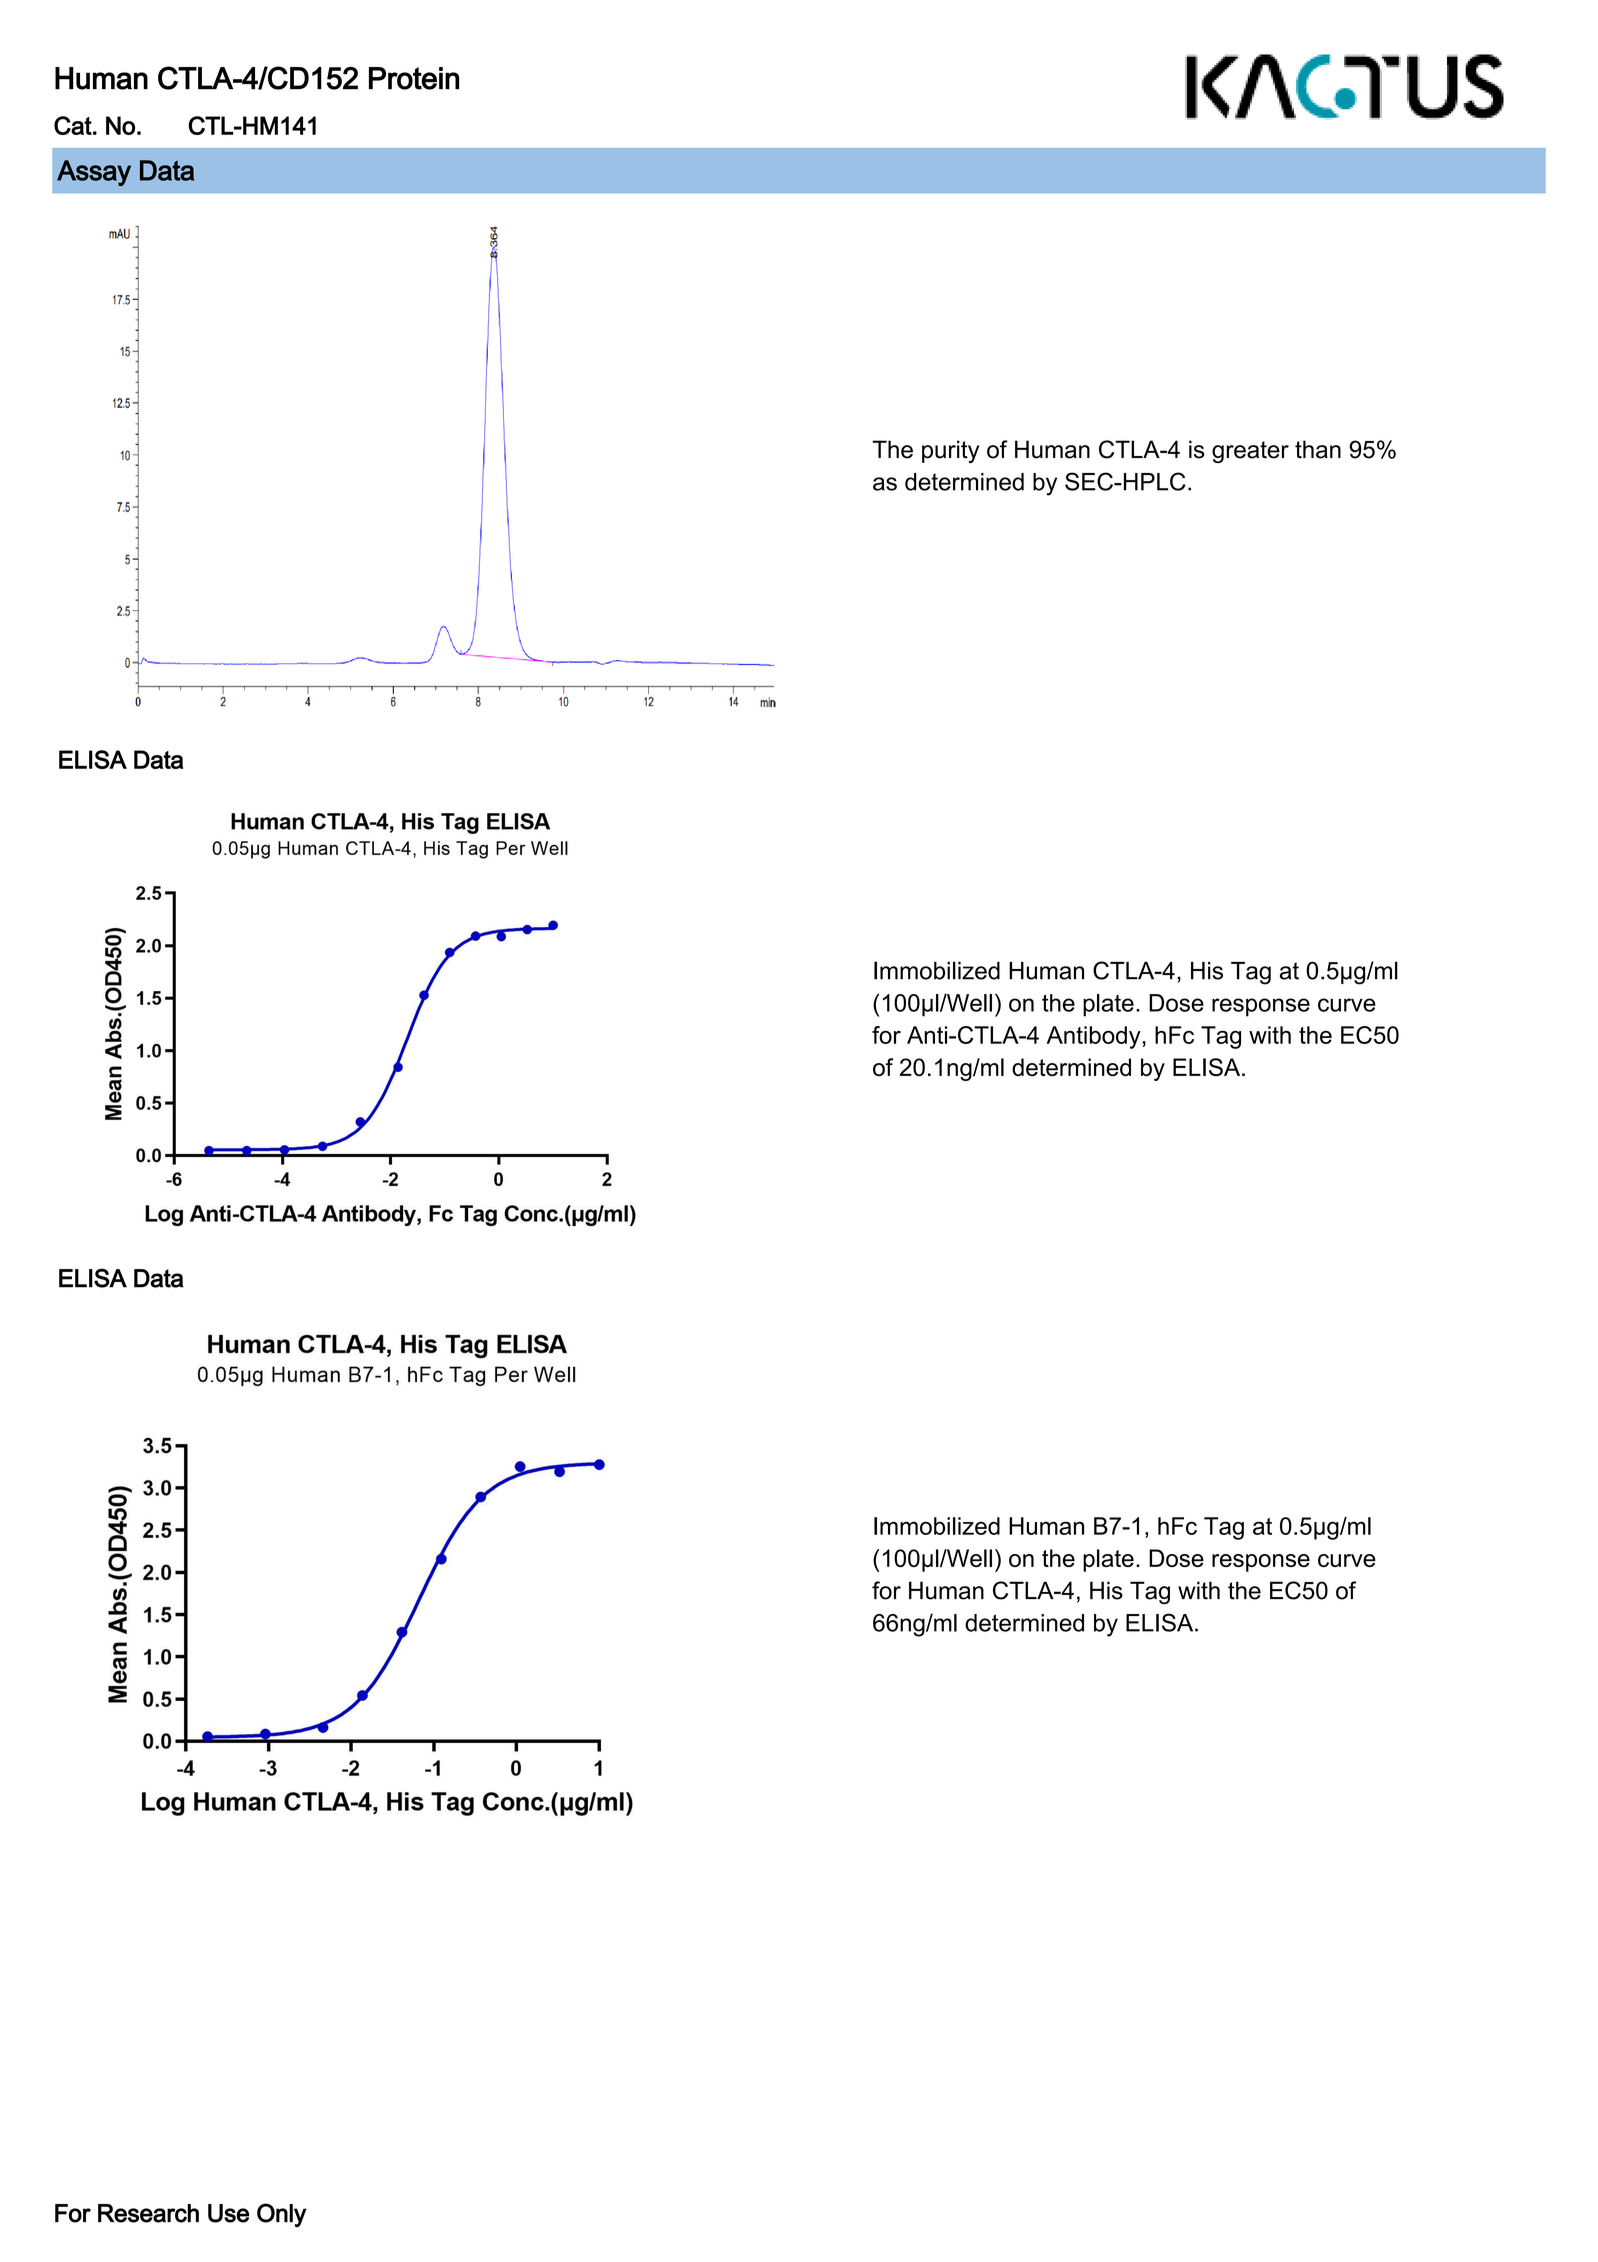 This screenshot has width=1598, height=2262. Describe the element at coordinates (1250, 452) in the screenshot. I see `greater` at that location.
